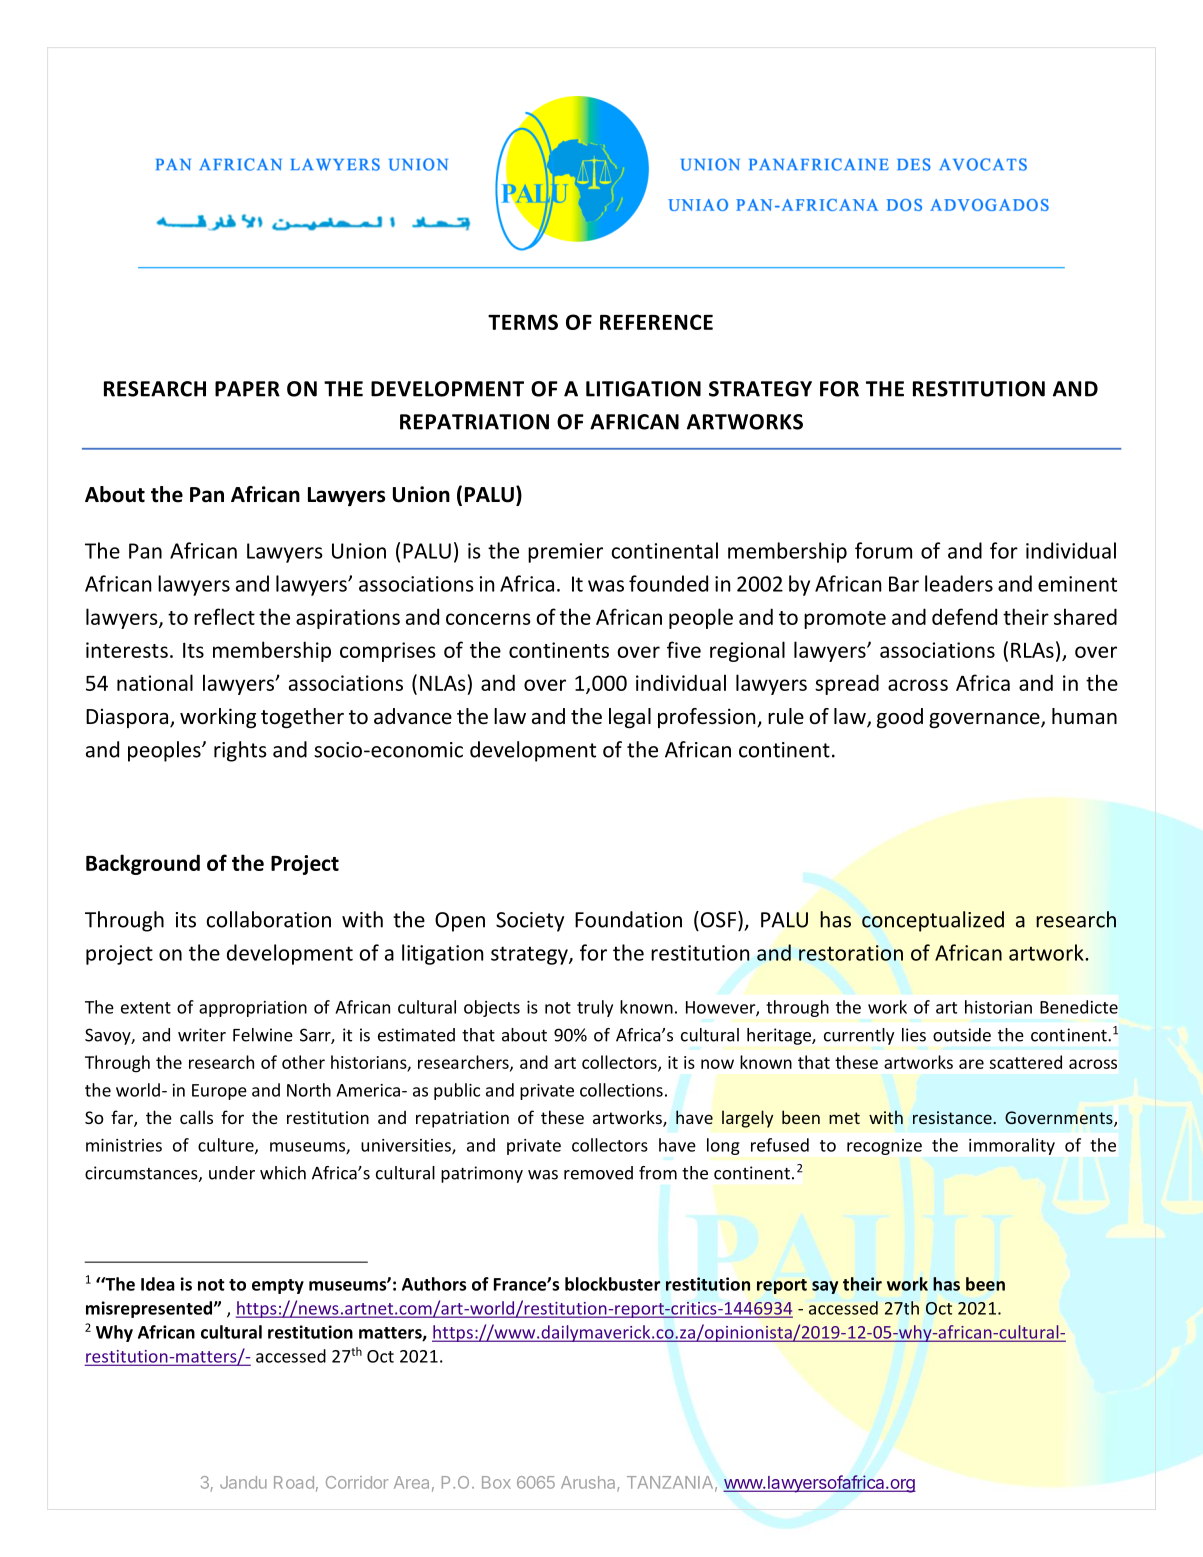  Describe the element at coordinates (825, 1287) in the document. I see `say` at that location.
